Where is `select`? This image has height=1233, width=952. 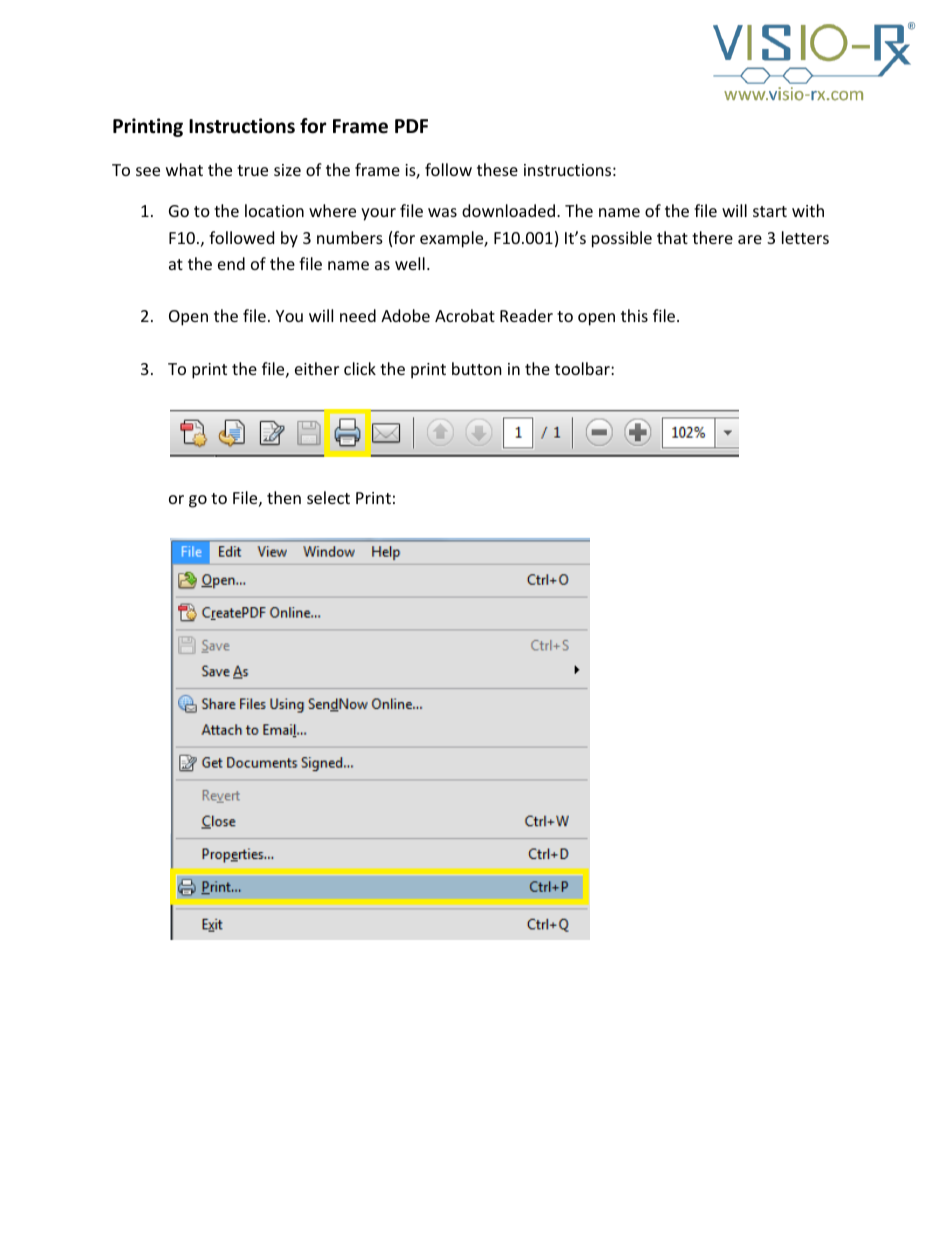
select is located at coordinates (328, 497).
